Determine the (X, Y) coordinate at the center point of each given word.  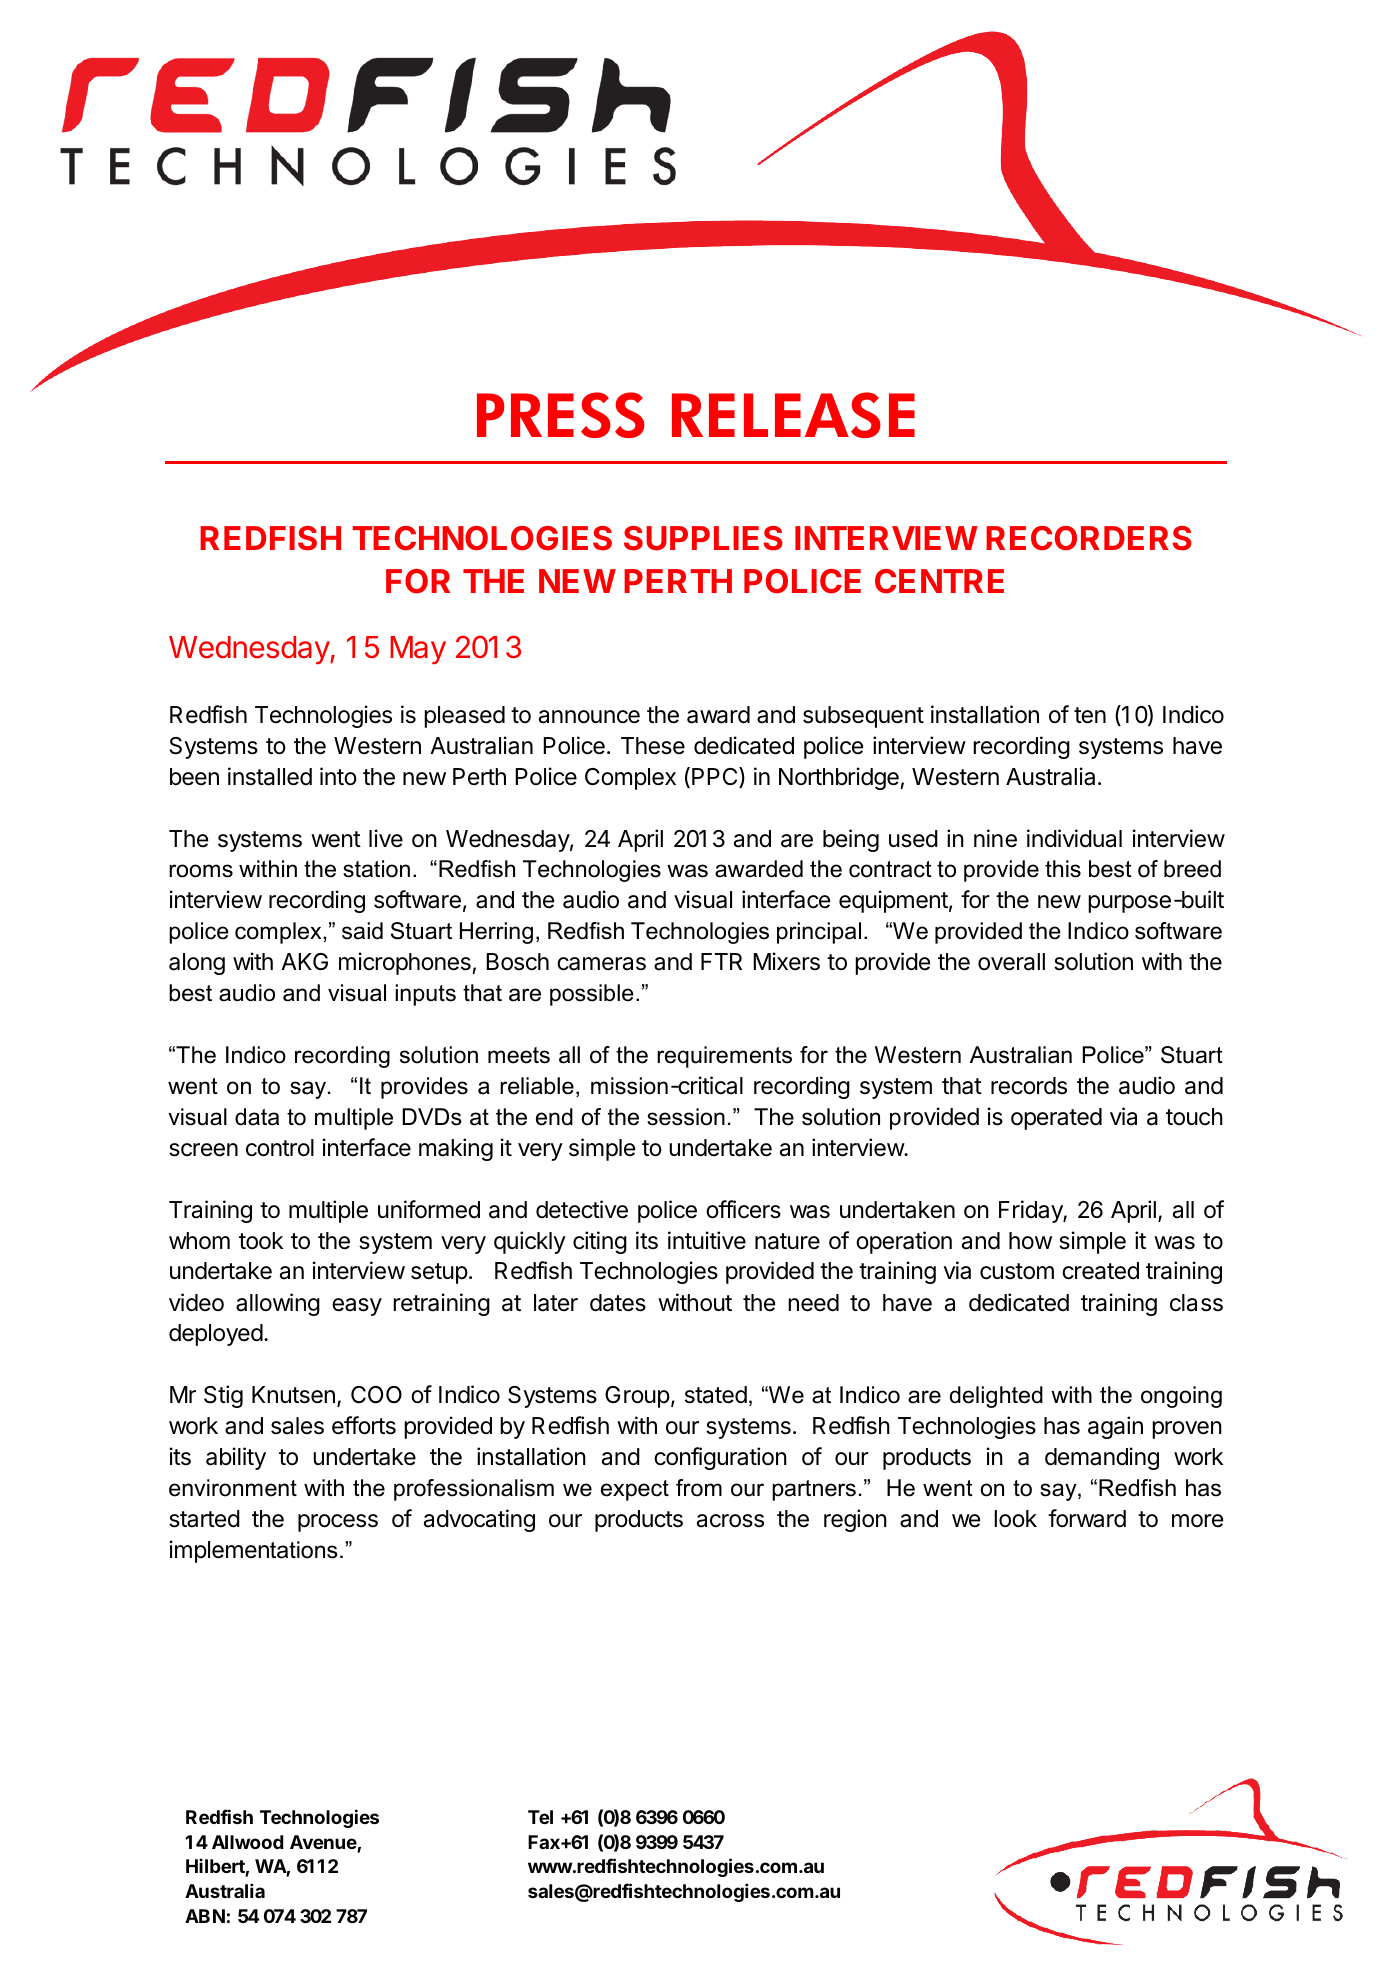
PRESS (561, 415)
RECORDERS (1089, 538)
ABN (205, 1916)
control (280, 1148)
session (686, 1117)
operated (1056, 1119)
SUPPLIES (703, 538)
